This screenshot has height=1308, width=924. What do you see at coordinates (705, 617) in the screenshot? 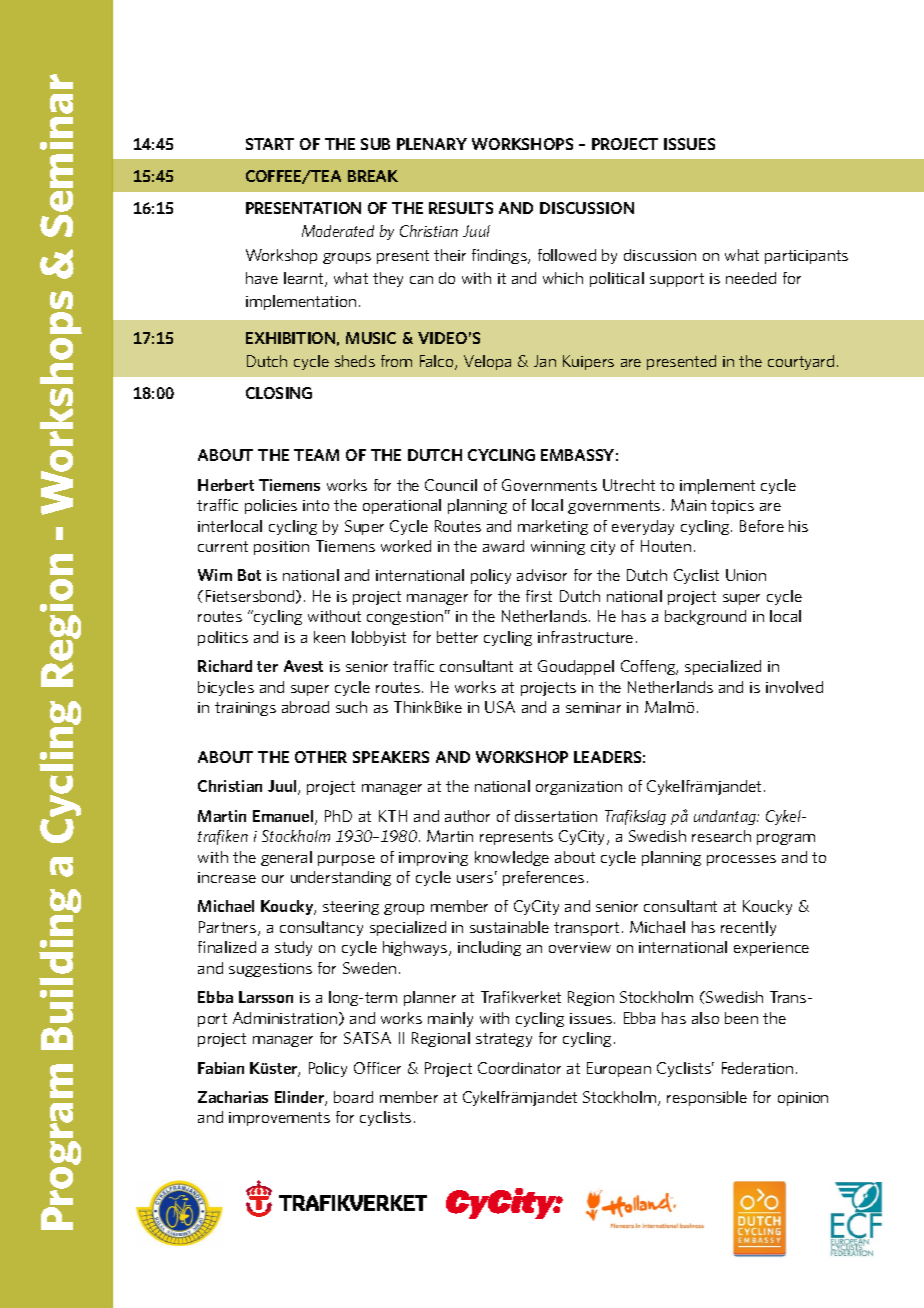
I see `background` at bounding box center [705, 617].
